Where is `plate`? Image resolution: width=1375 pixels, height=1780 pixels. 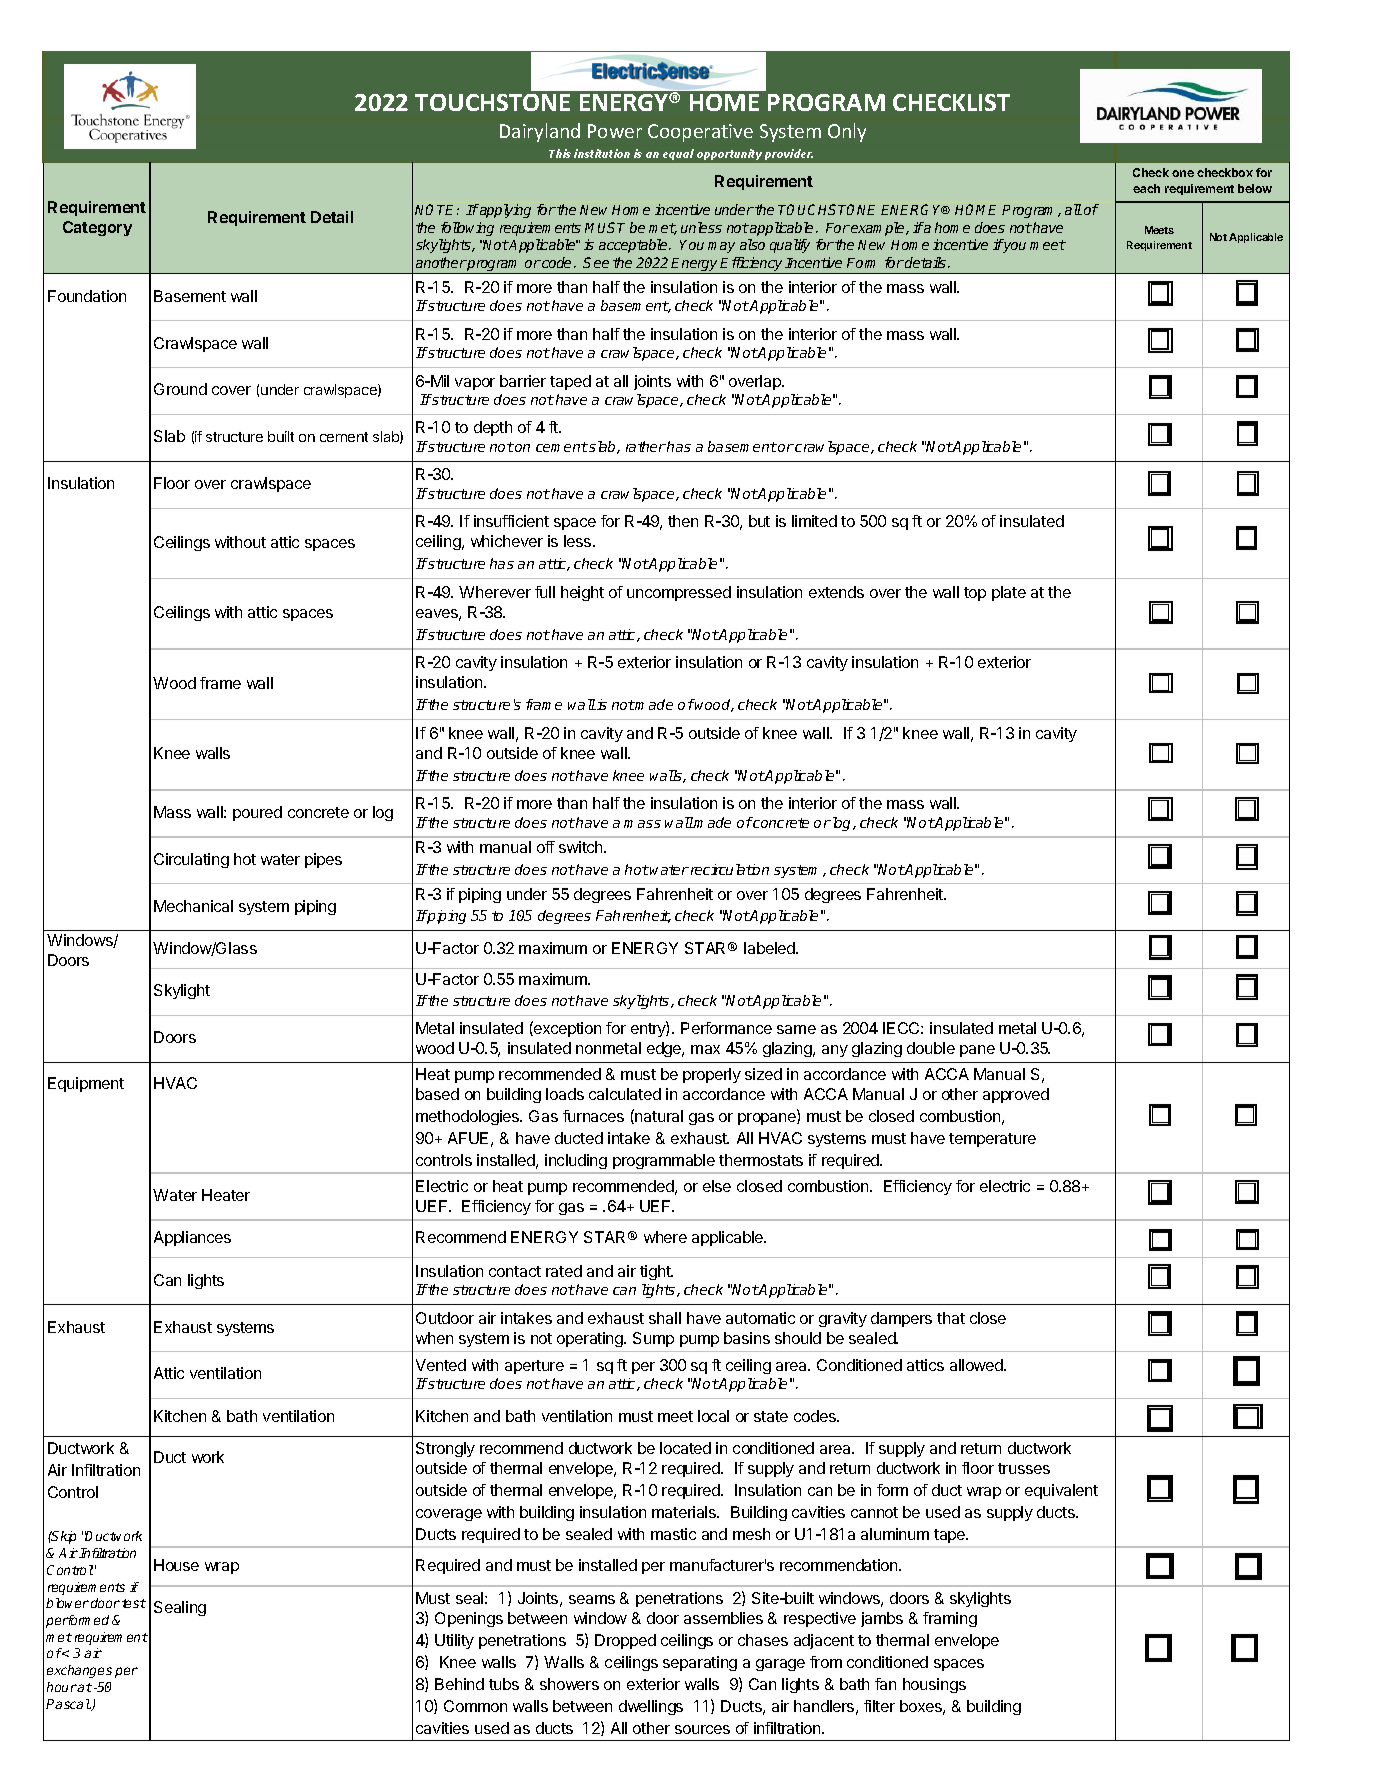 plate is located at coordinates (1009, 593).
